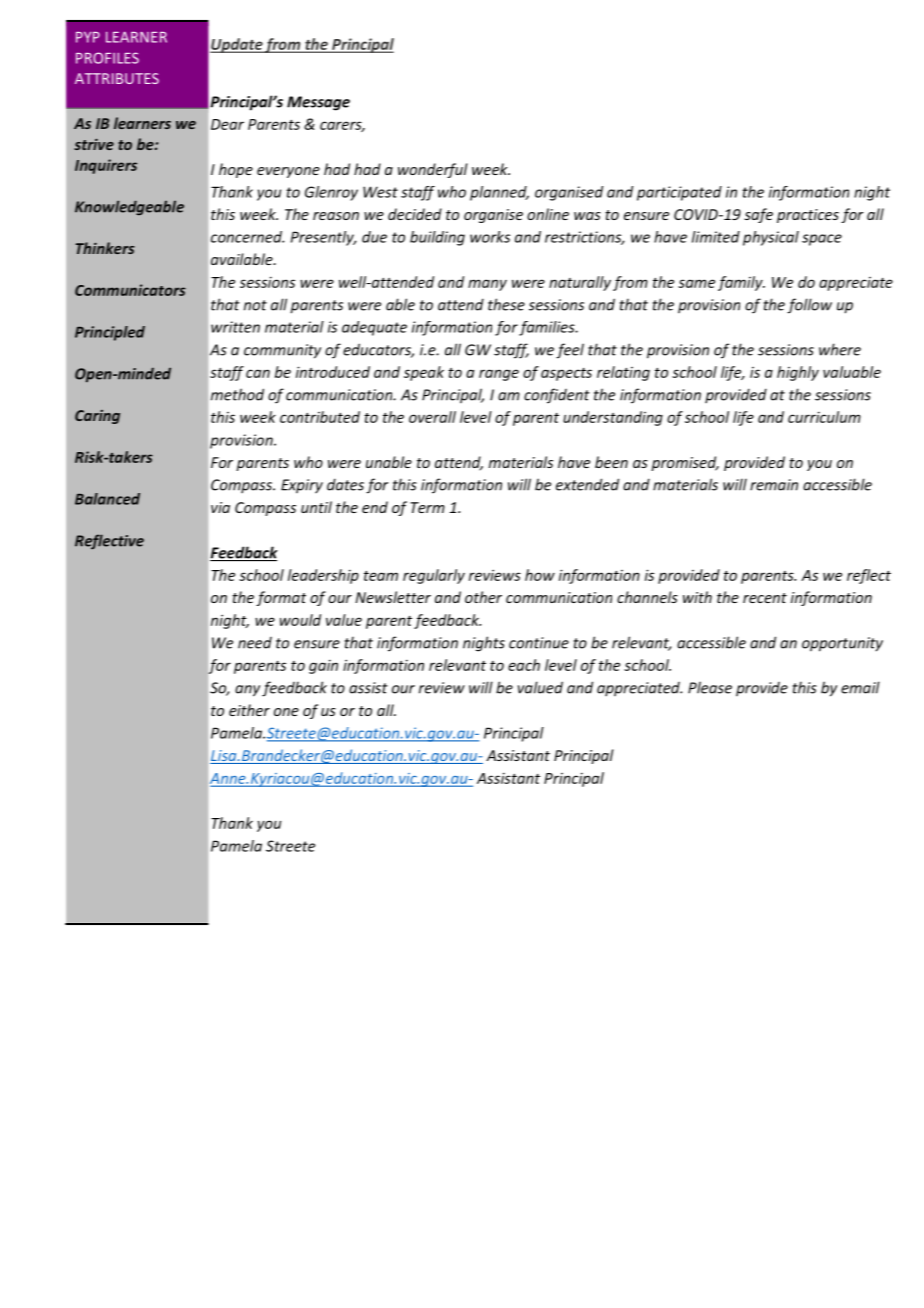 The image size is (924, 1308). What do you see at coordinates (758, 215) in the screenshot?
I see `safe` at bounding box center [758, 215].
